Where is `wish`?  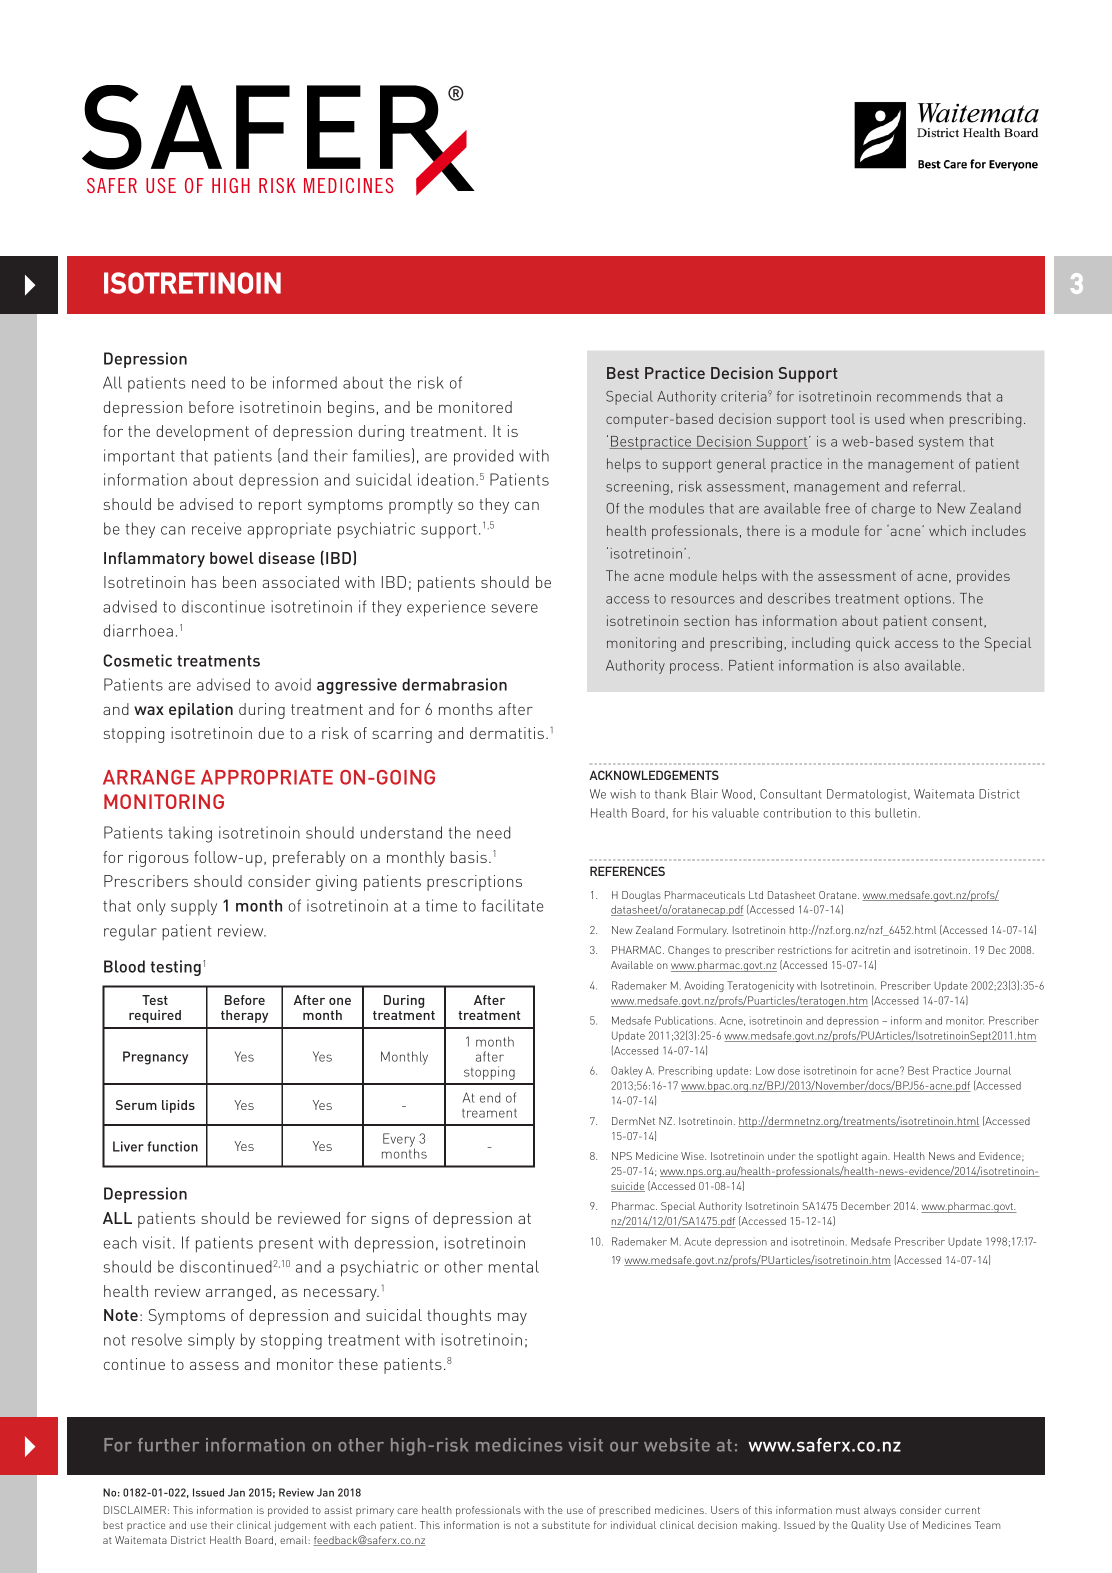 wish is located at coordinates (623, 794).
